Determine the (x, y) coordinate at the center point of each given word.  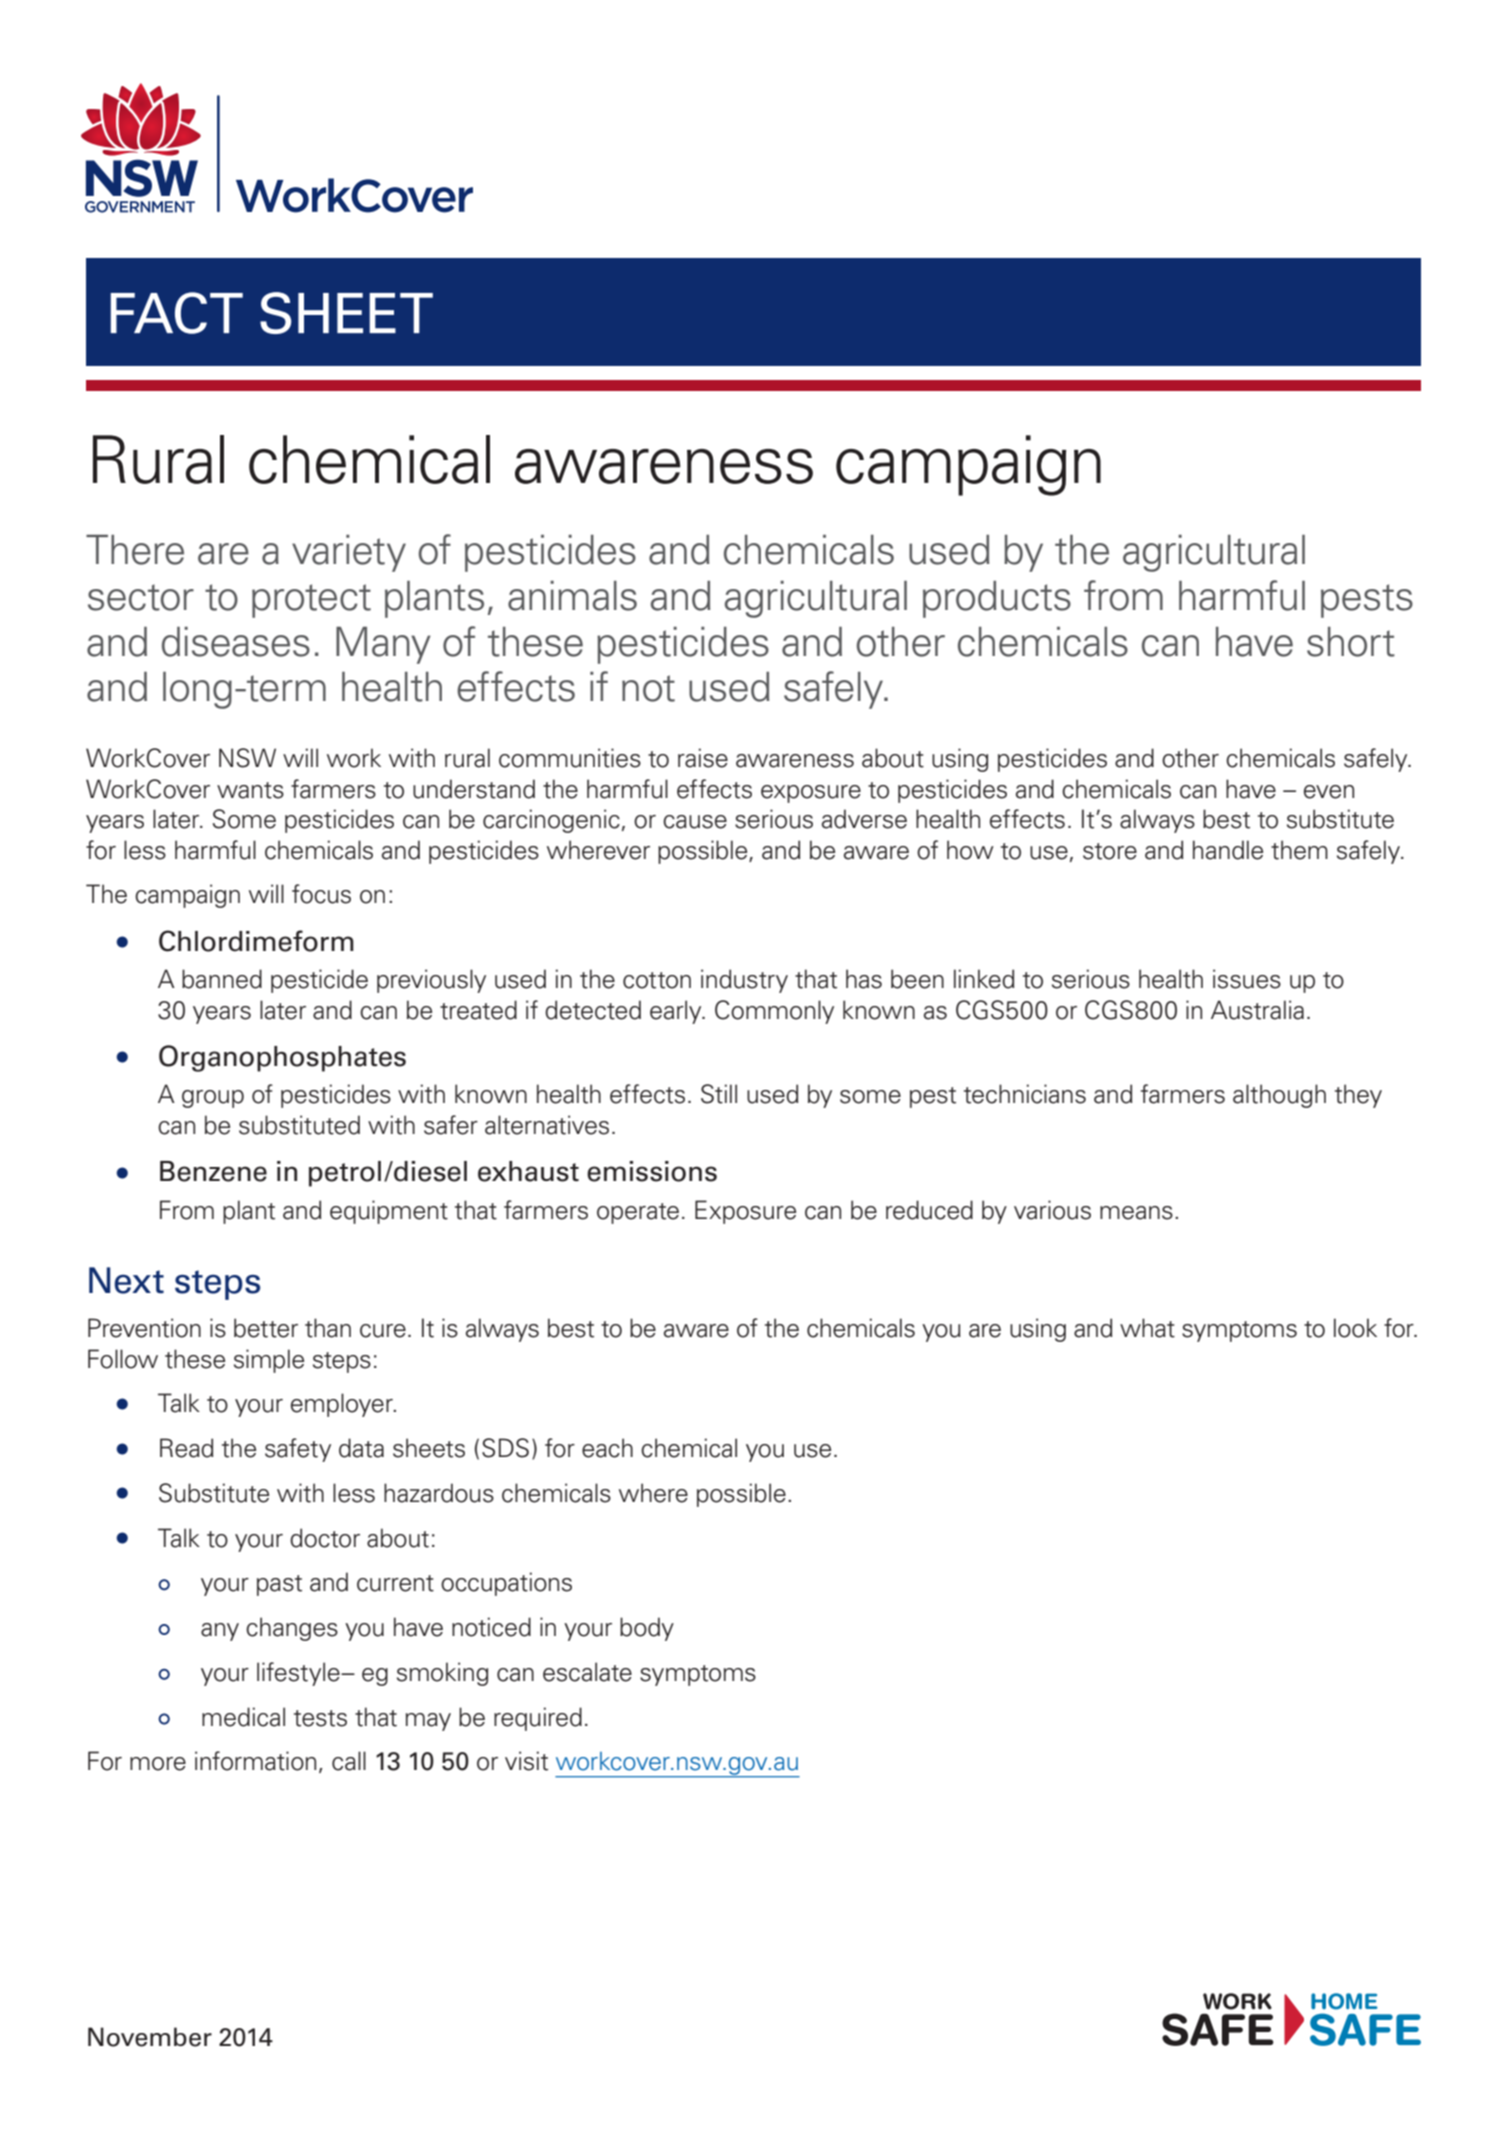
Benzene (213, 1171)
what (1147, 1328)
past (279, 1585)
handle (1228, 850)
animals (572, 596)
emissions (652, 1171)
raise (703, 758)
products (997, 599)
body (647, 1629)
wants (250, 790)
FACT (177, 313)
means (1136, 1213)
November (150, 2037)
